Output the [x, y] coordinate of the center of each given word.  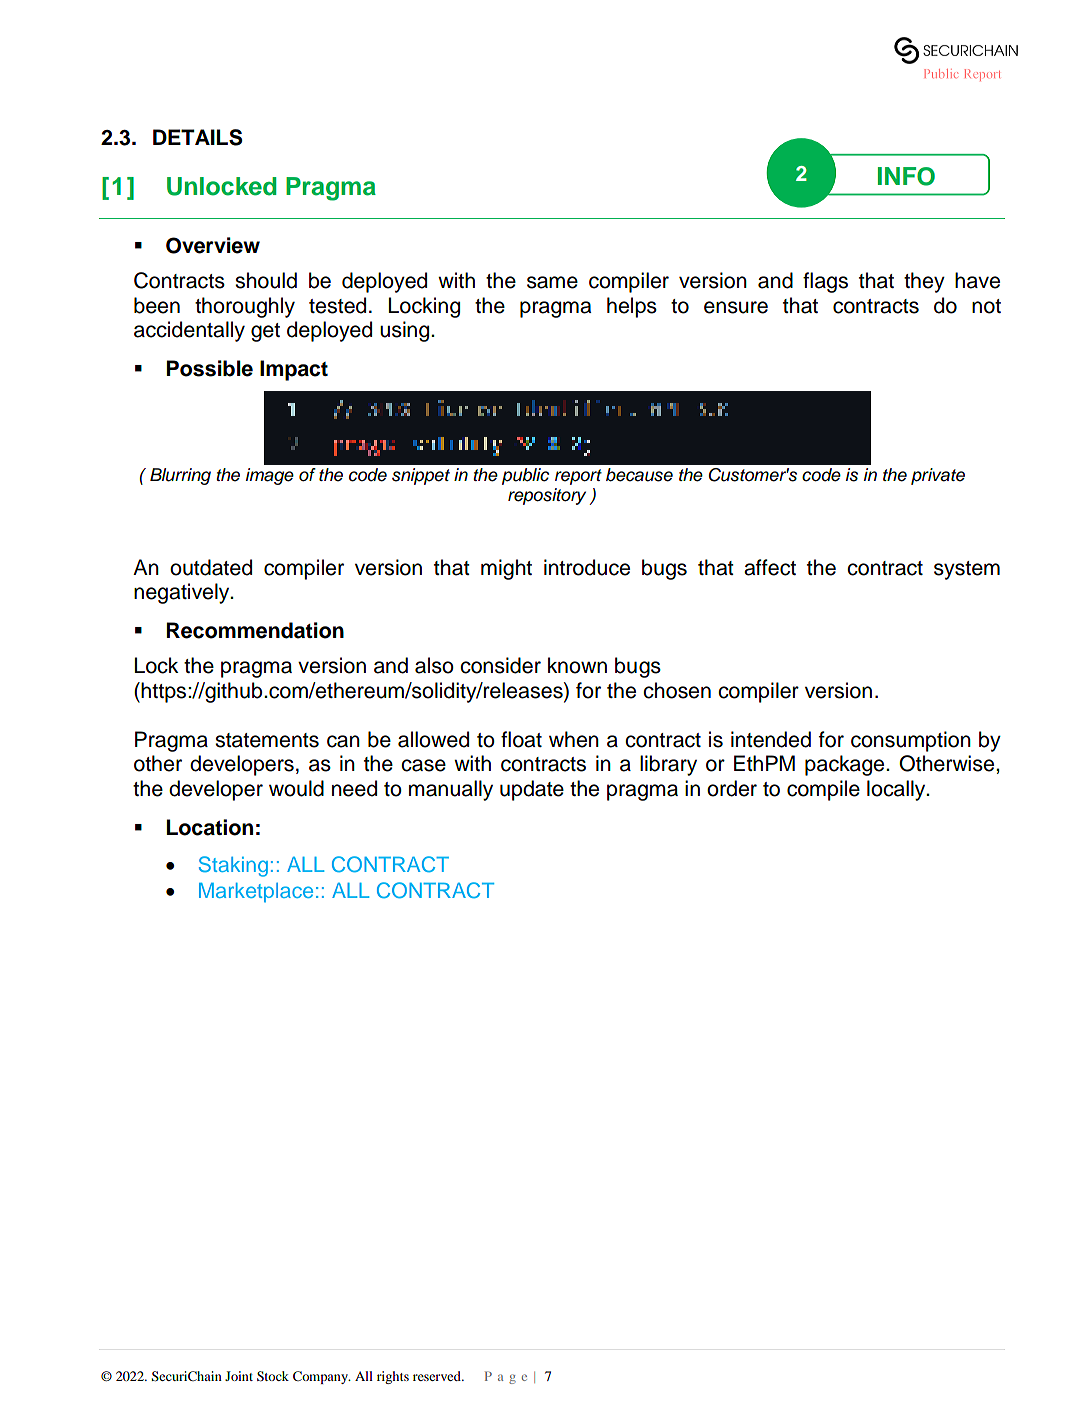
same [552, 282]
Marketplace [256, 893]
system [967, 570]
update [532, 790]
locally [897, 790]
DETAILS [197, 137]
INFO [906, 176]
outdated [211, 567]
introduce [587, 567]
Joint [239, 1376]
